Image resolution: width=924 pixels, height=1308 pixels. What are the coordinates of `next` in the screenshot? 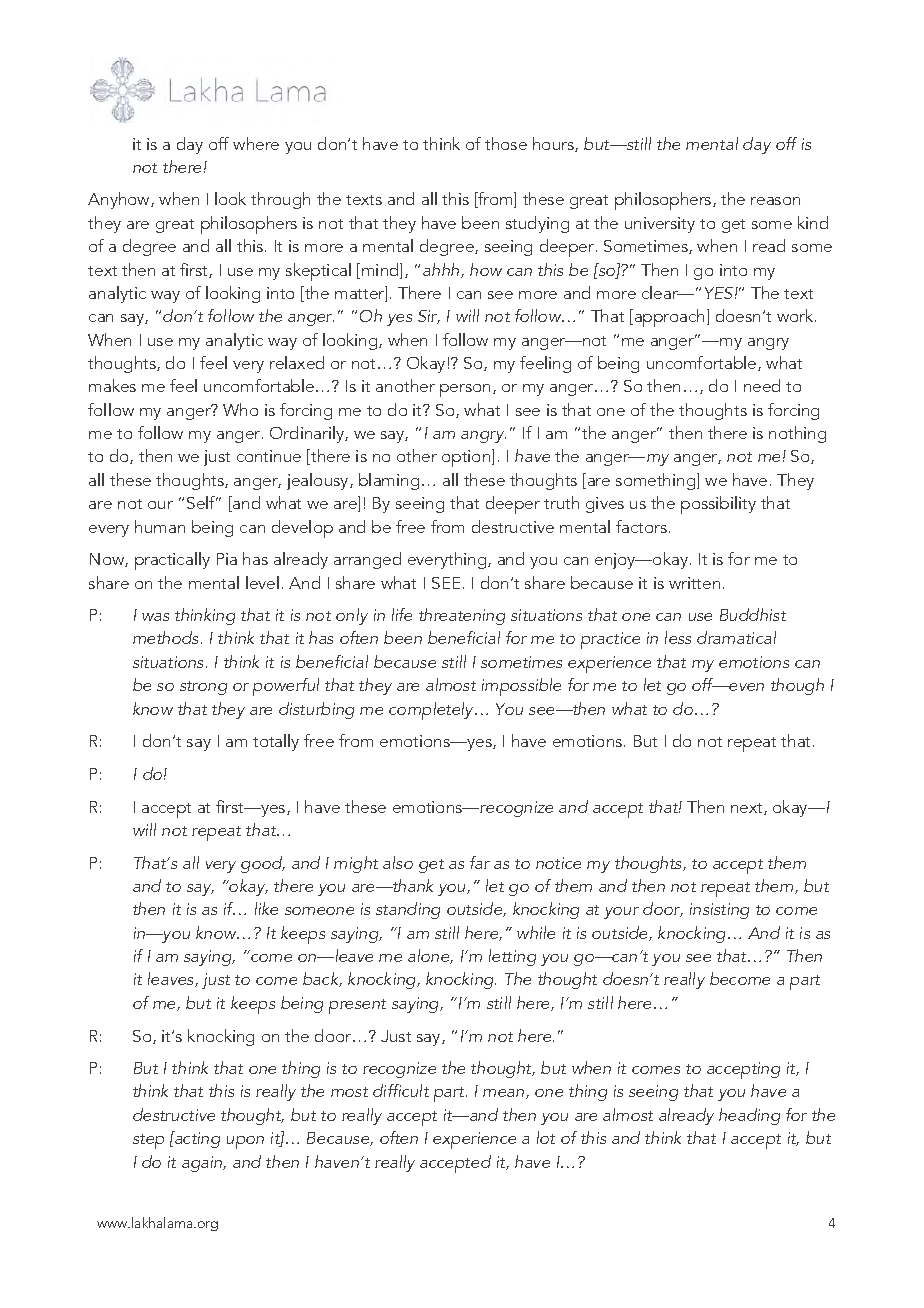 It's located at (748, 809).
